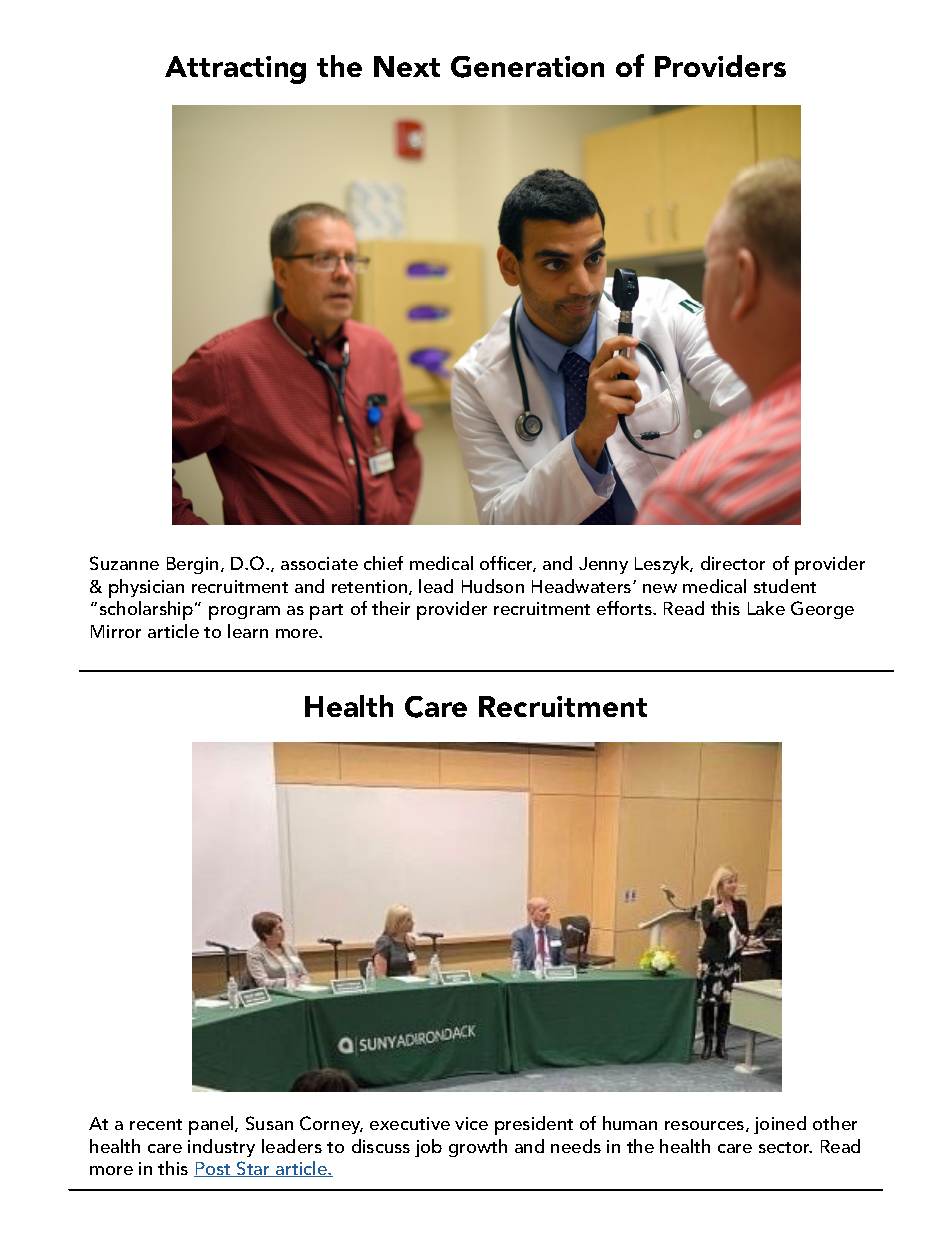  What do you see at coordinates (766, 608) in the page?
I see `Lake` at bounding box center [766, 608].
